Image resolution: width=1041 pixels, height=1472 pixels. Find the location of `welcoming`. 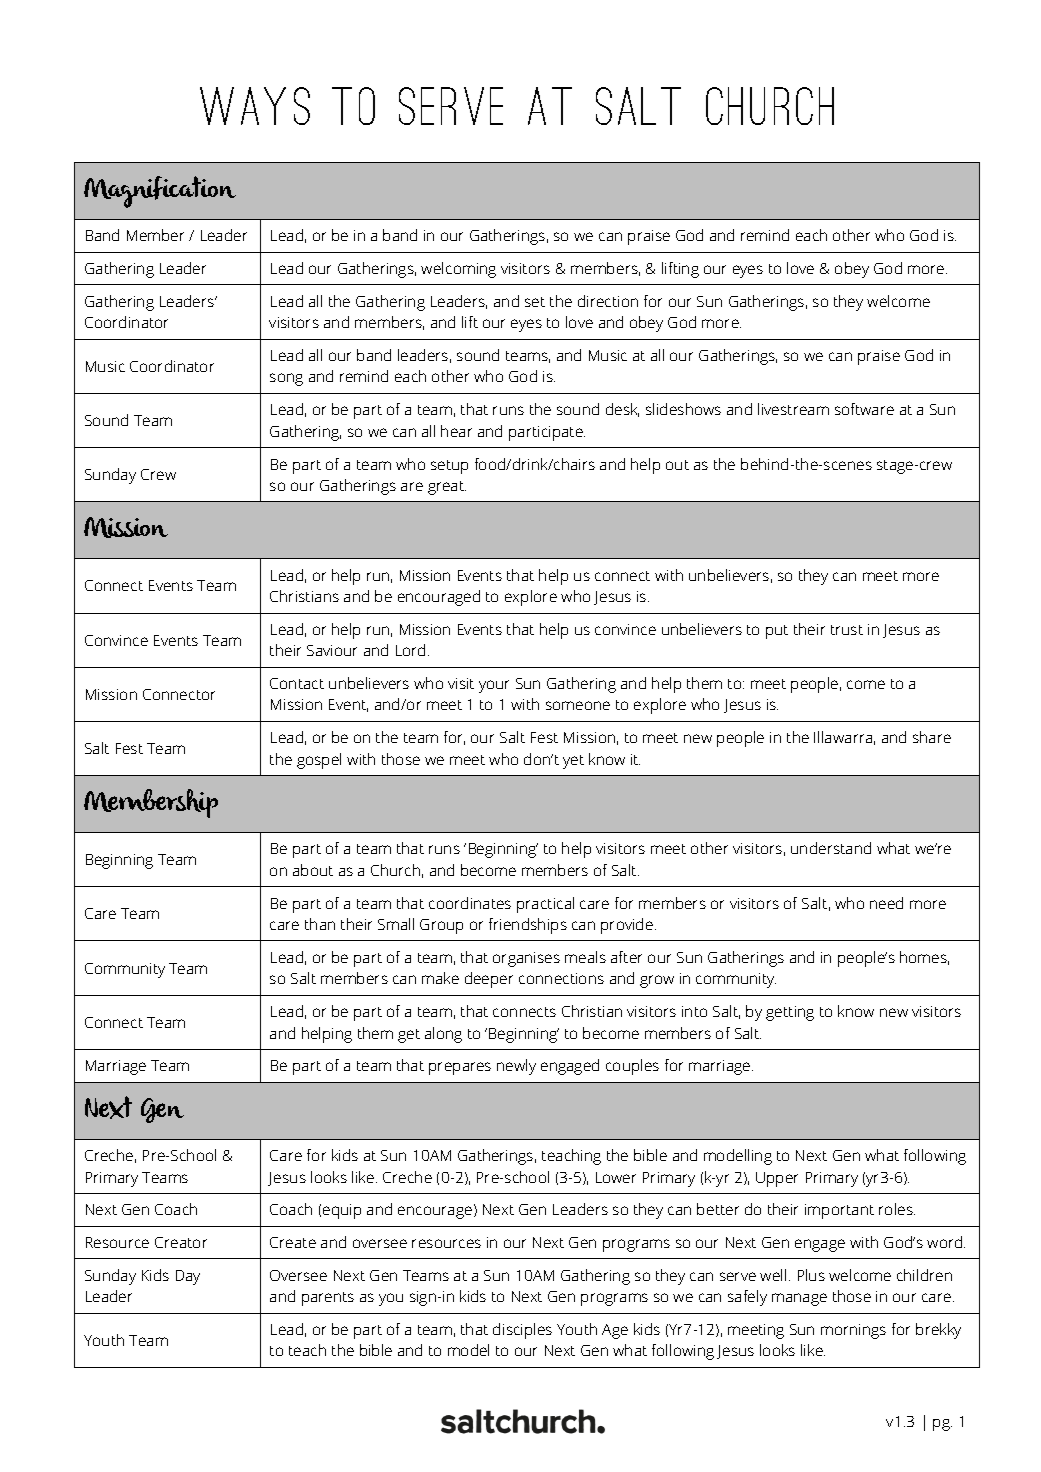

welcoming is located at coordinates (458, 270).
